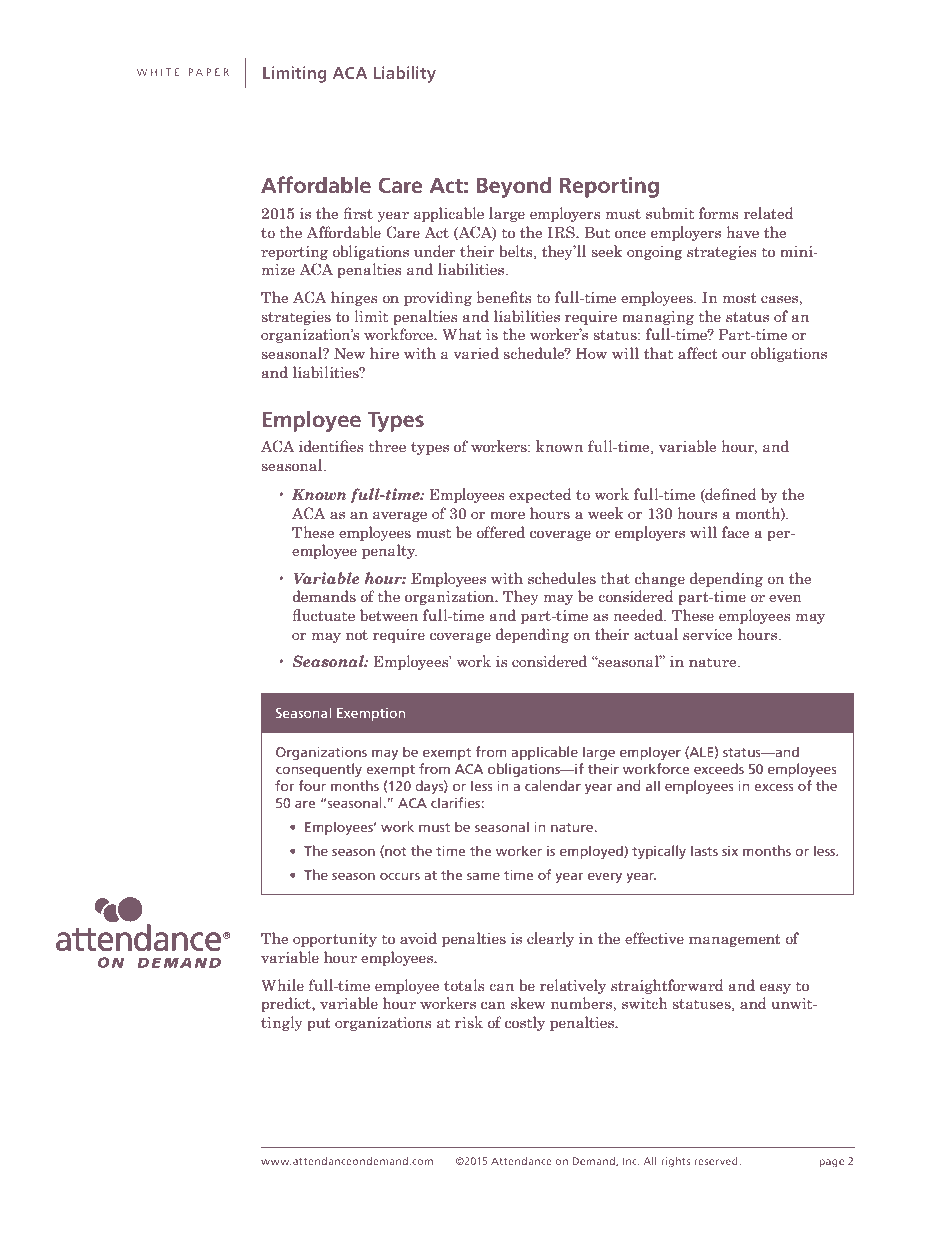  What do you see at coordinates (591, 353) in the screenshot?
I see `How` at bounding box center [591, 353].
